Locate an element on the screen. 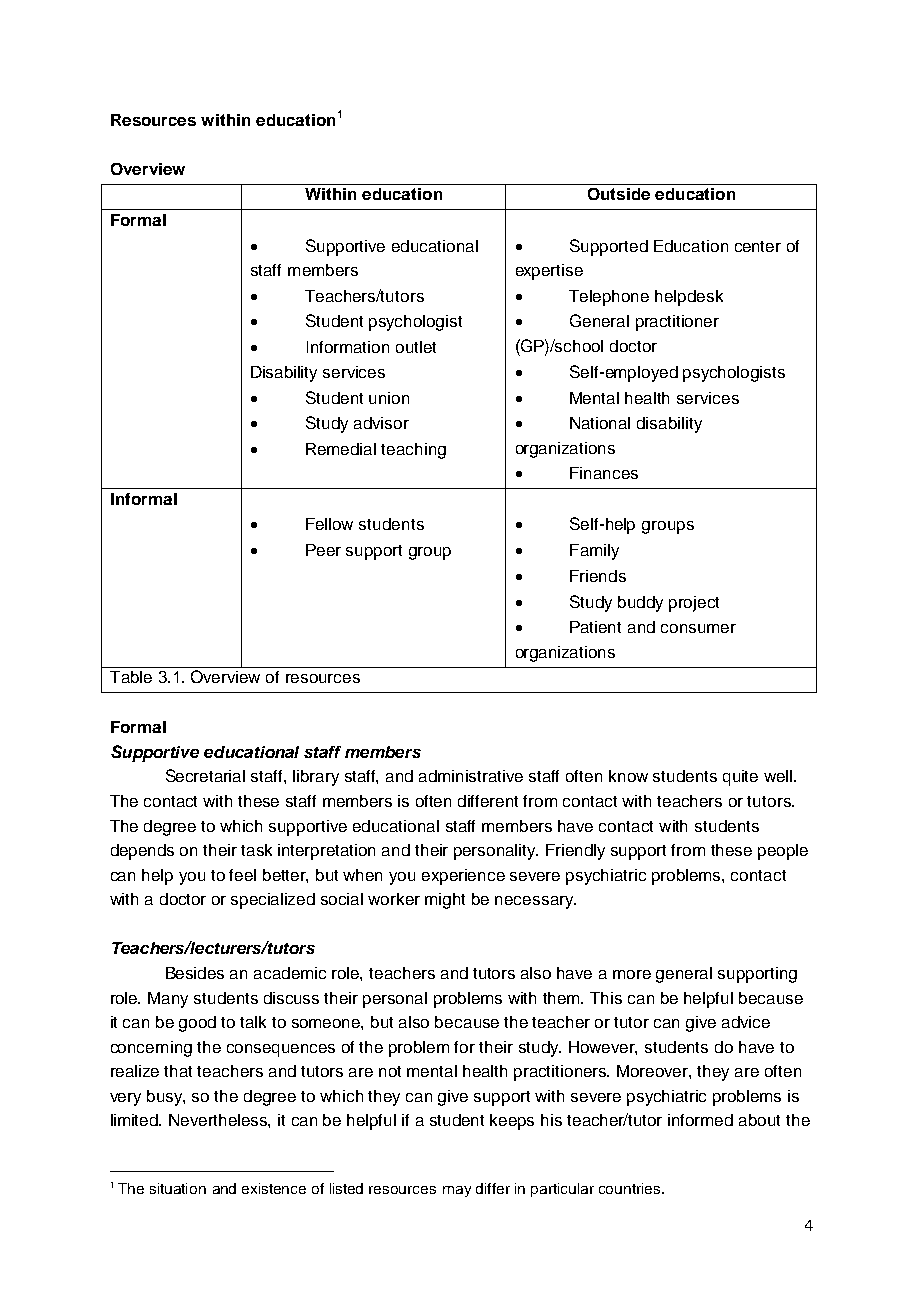 The height and width of the screenshot is (1308, 924). Table is located at coordinates (131, 677).
